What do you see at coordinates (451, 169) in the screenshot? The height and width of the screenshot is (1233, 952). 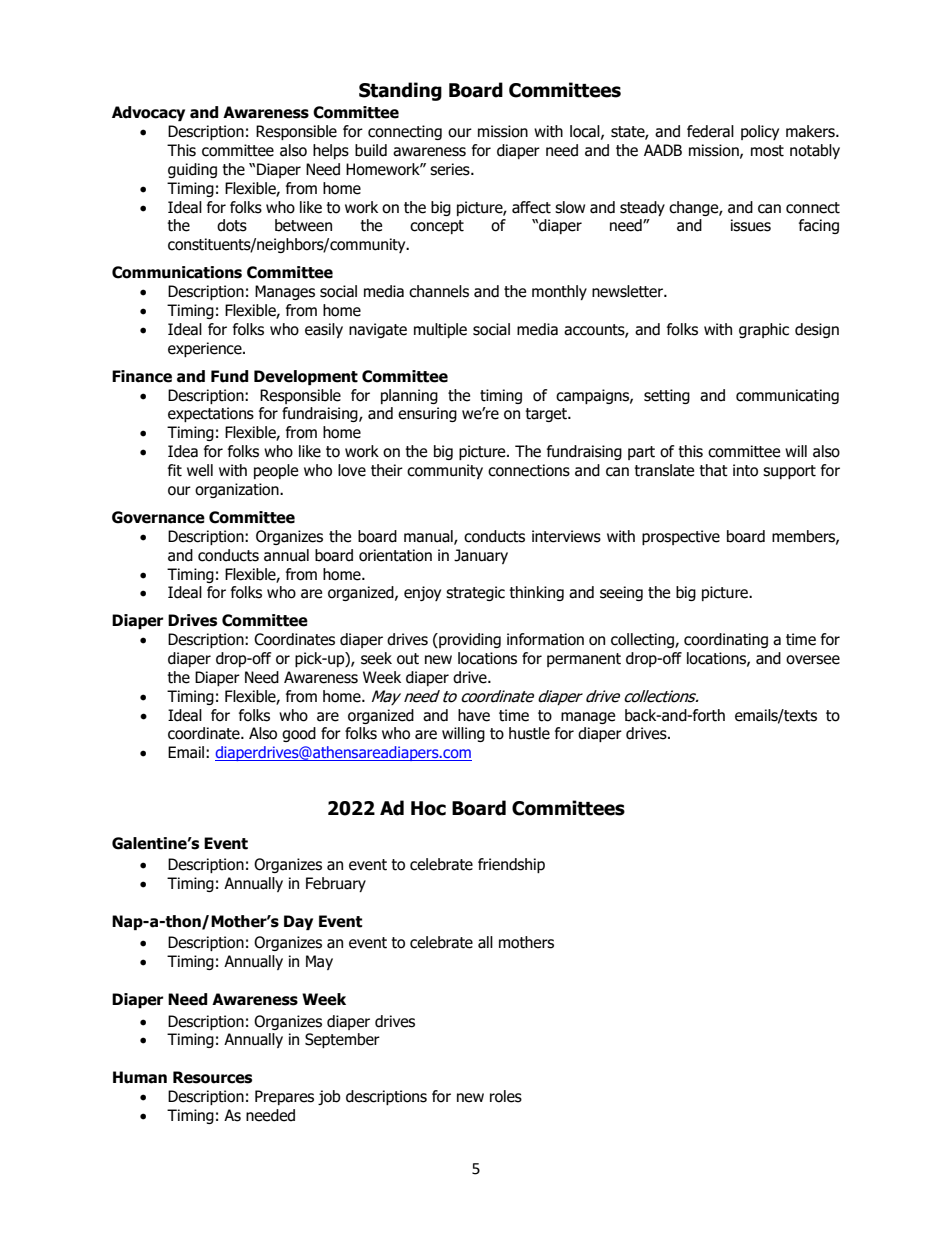 I see `series` at bounding box center [451, 169].
